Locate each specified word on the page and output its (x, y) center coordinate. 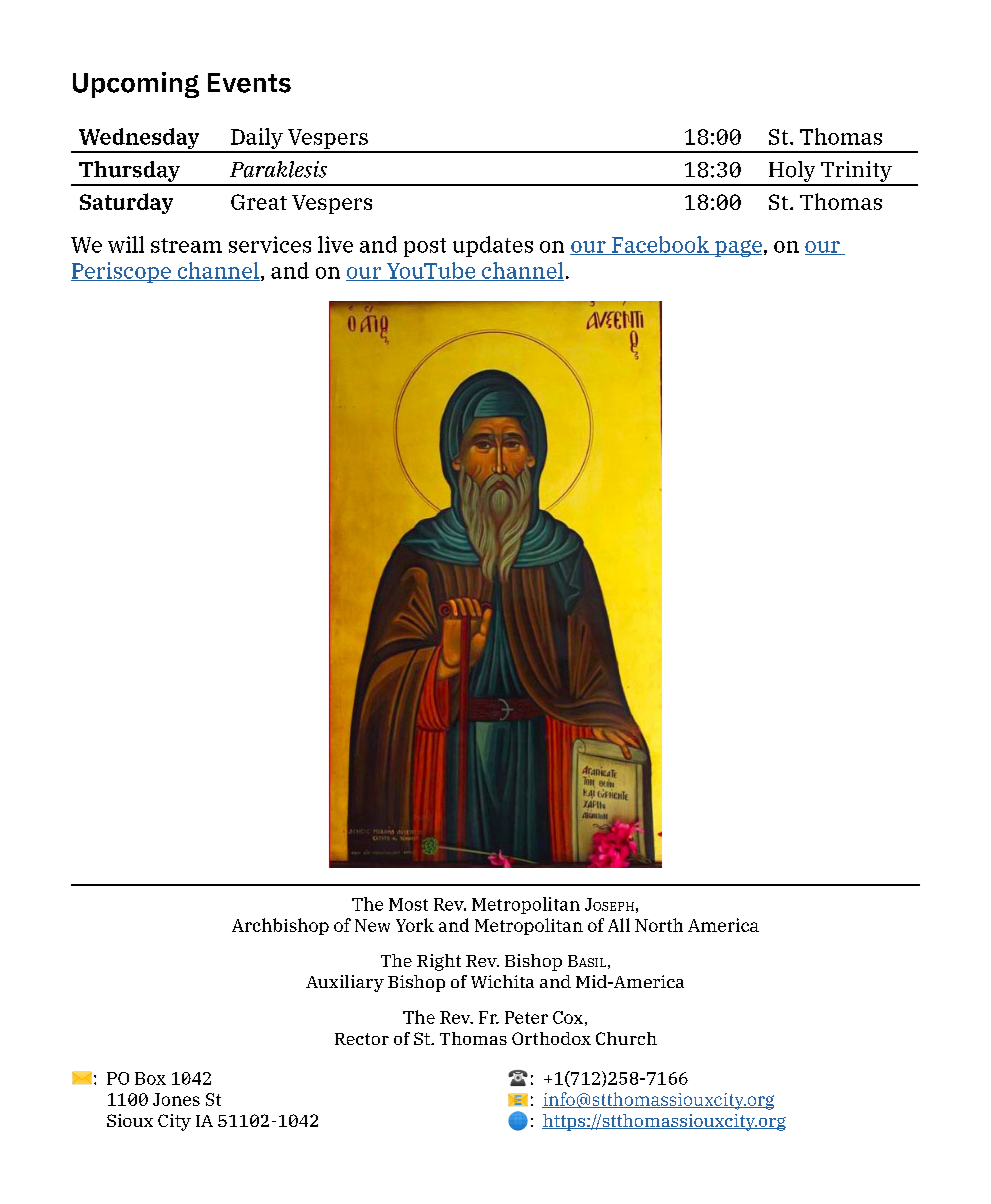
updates (493, 246)
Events (249, 83)
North (659, 925)
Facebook (660, 245)
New (372, 925)
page (737, 248)
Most (408, 904)
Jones (176, 1099)
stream (186, 245)
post (425, 247)
